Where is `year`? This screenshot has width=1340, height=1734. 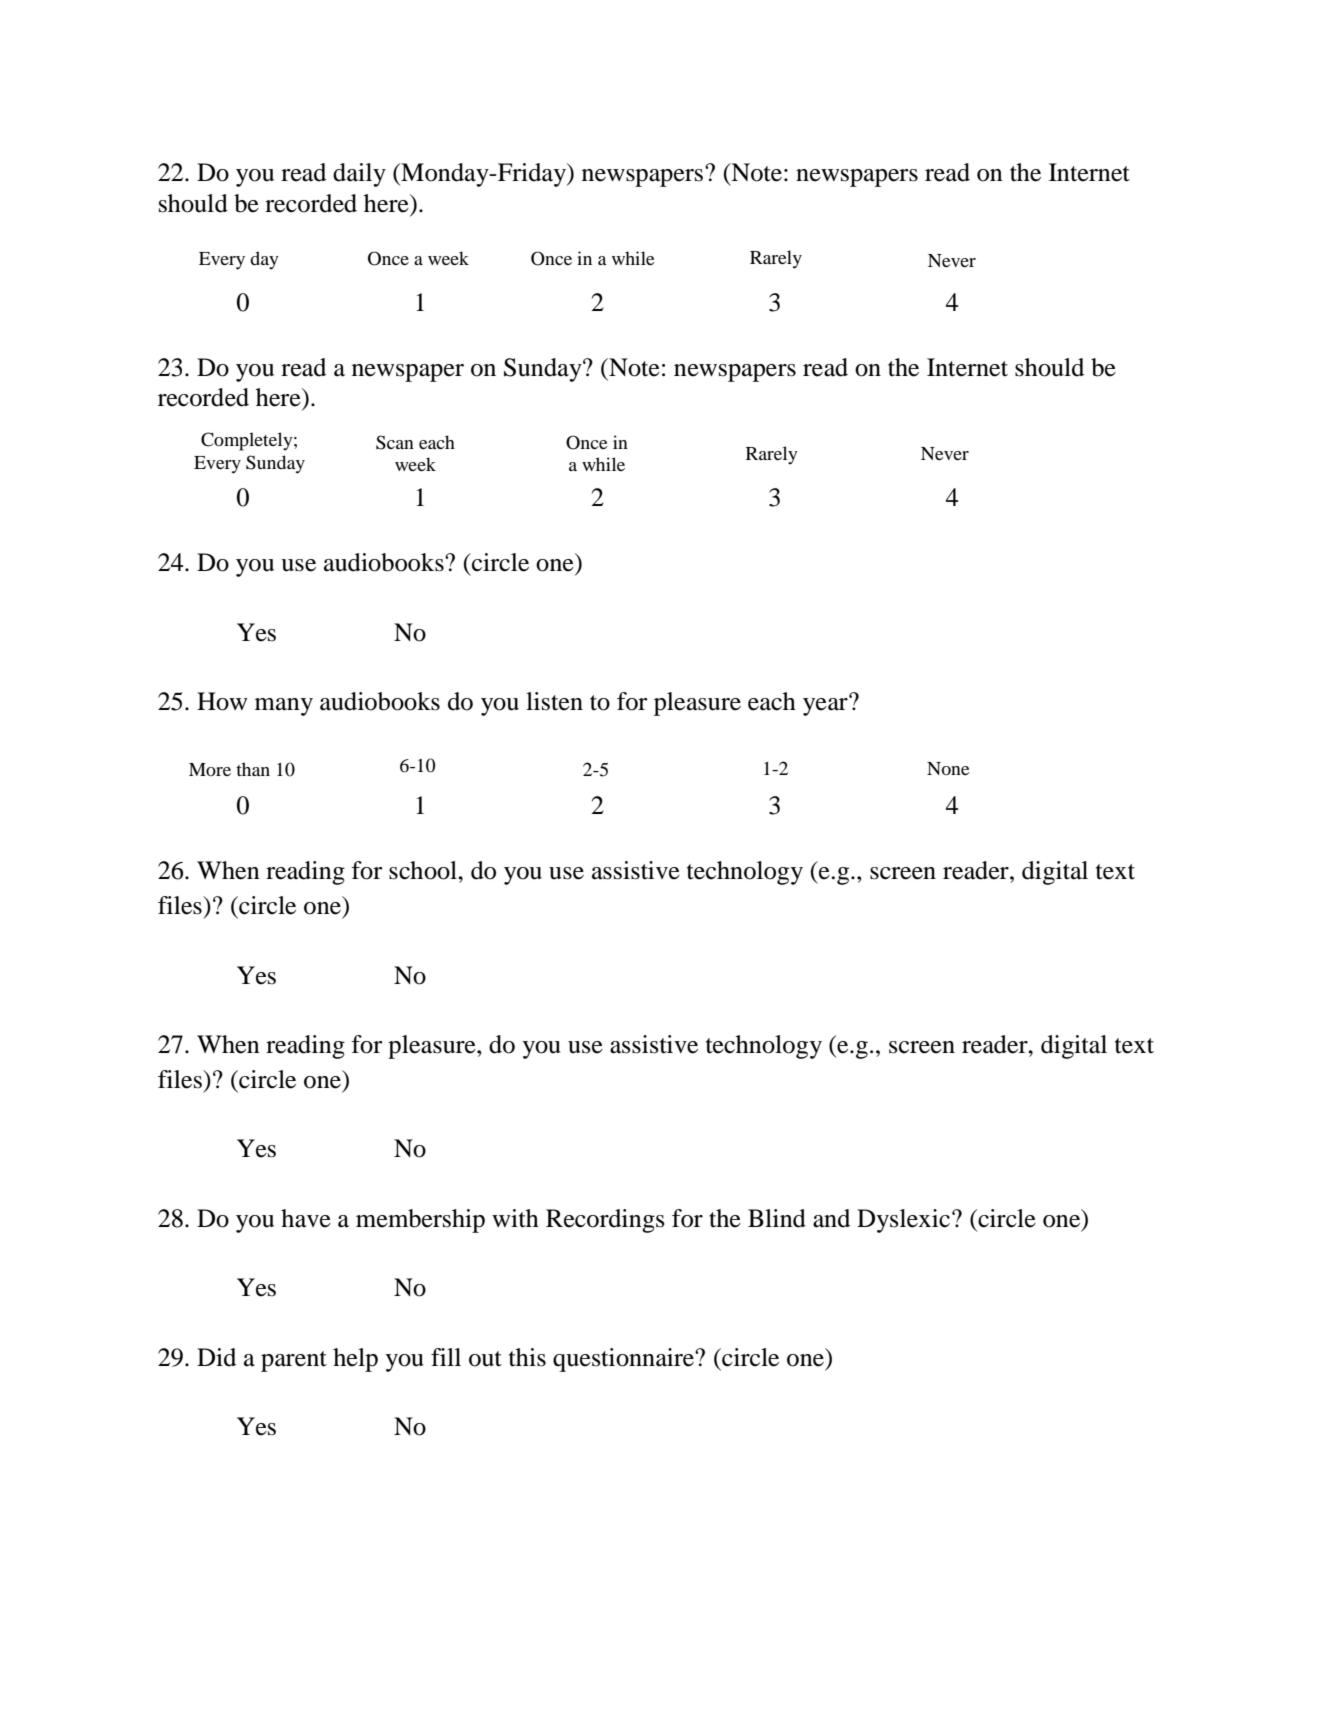
year is located at coordinates (826, 706).
